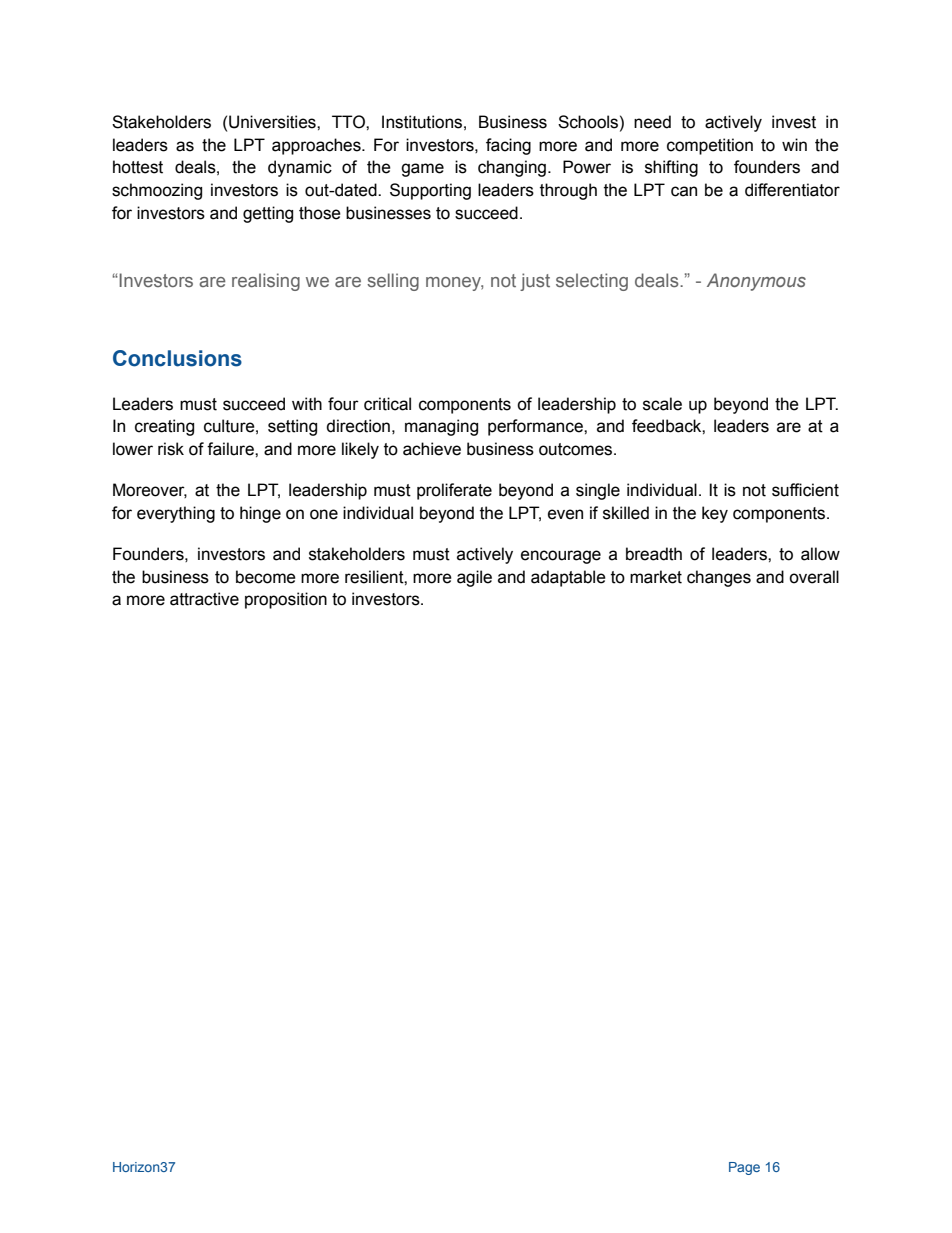  Describe the element at coordinates (508, 146) in the document. I see `facing` at that location.
